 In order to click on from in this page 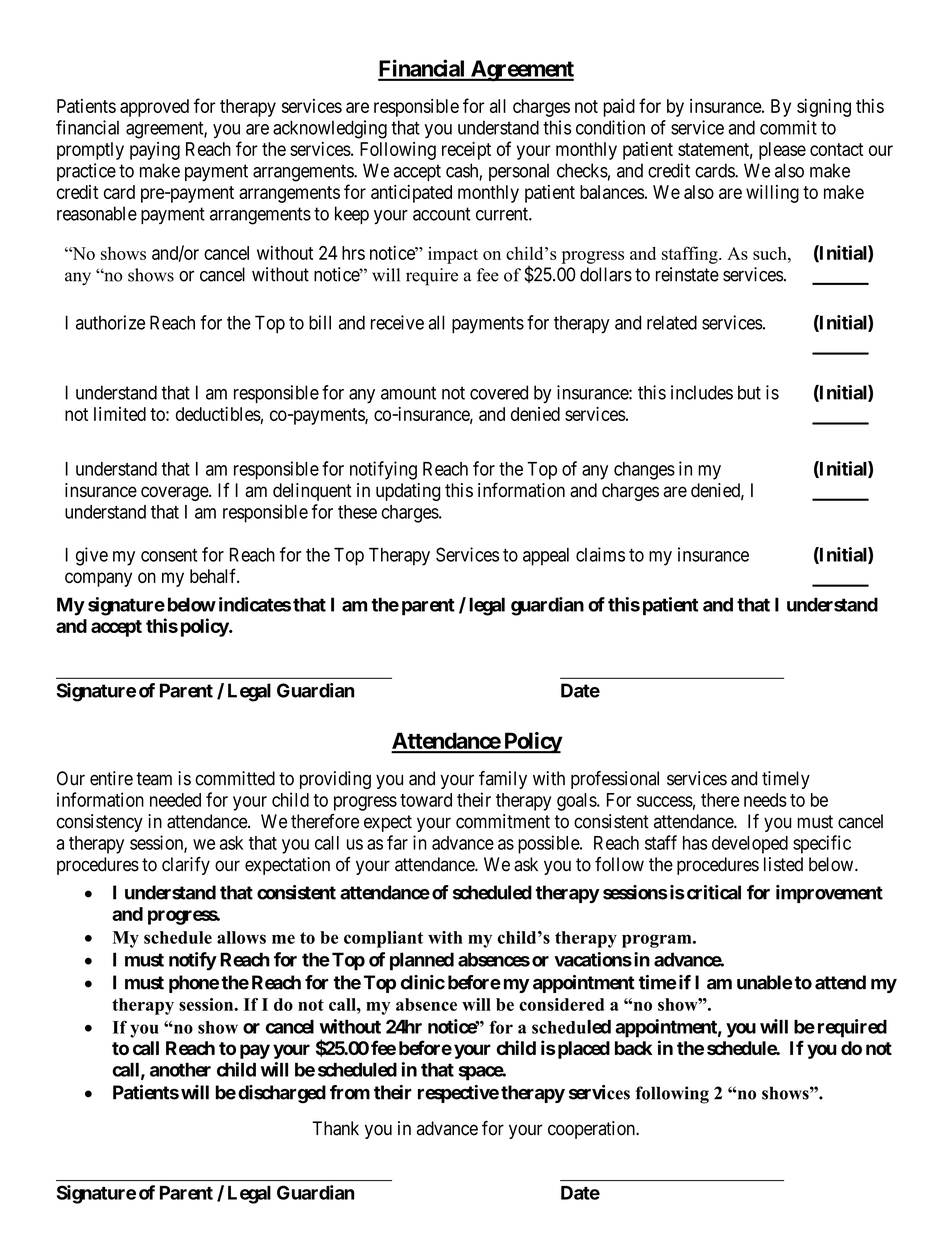, I will do `click(350, 1092)`.
